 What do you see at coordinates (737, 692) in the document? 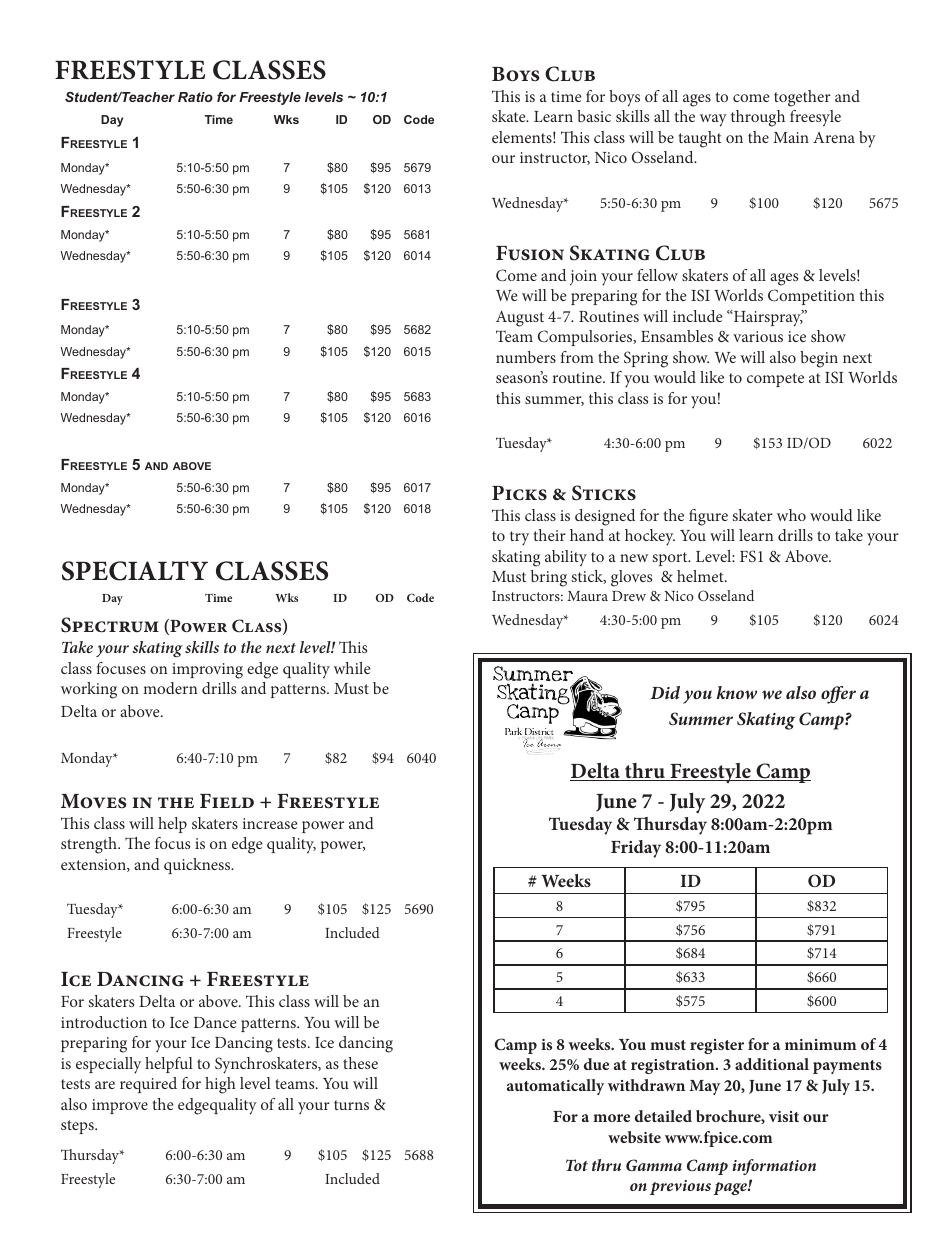
I see `know` at bounding box center [737, 692].
